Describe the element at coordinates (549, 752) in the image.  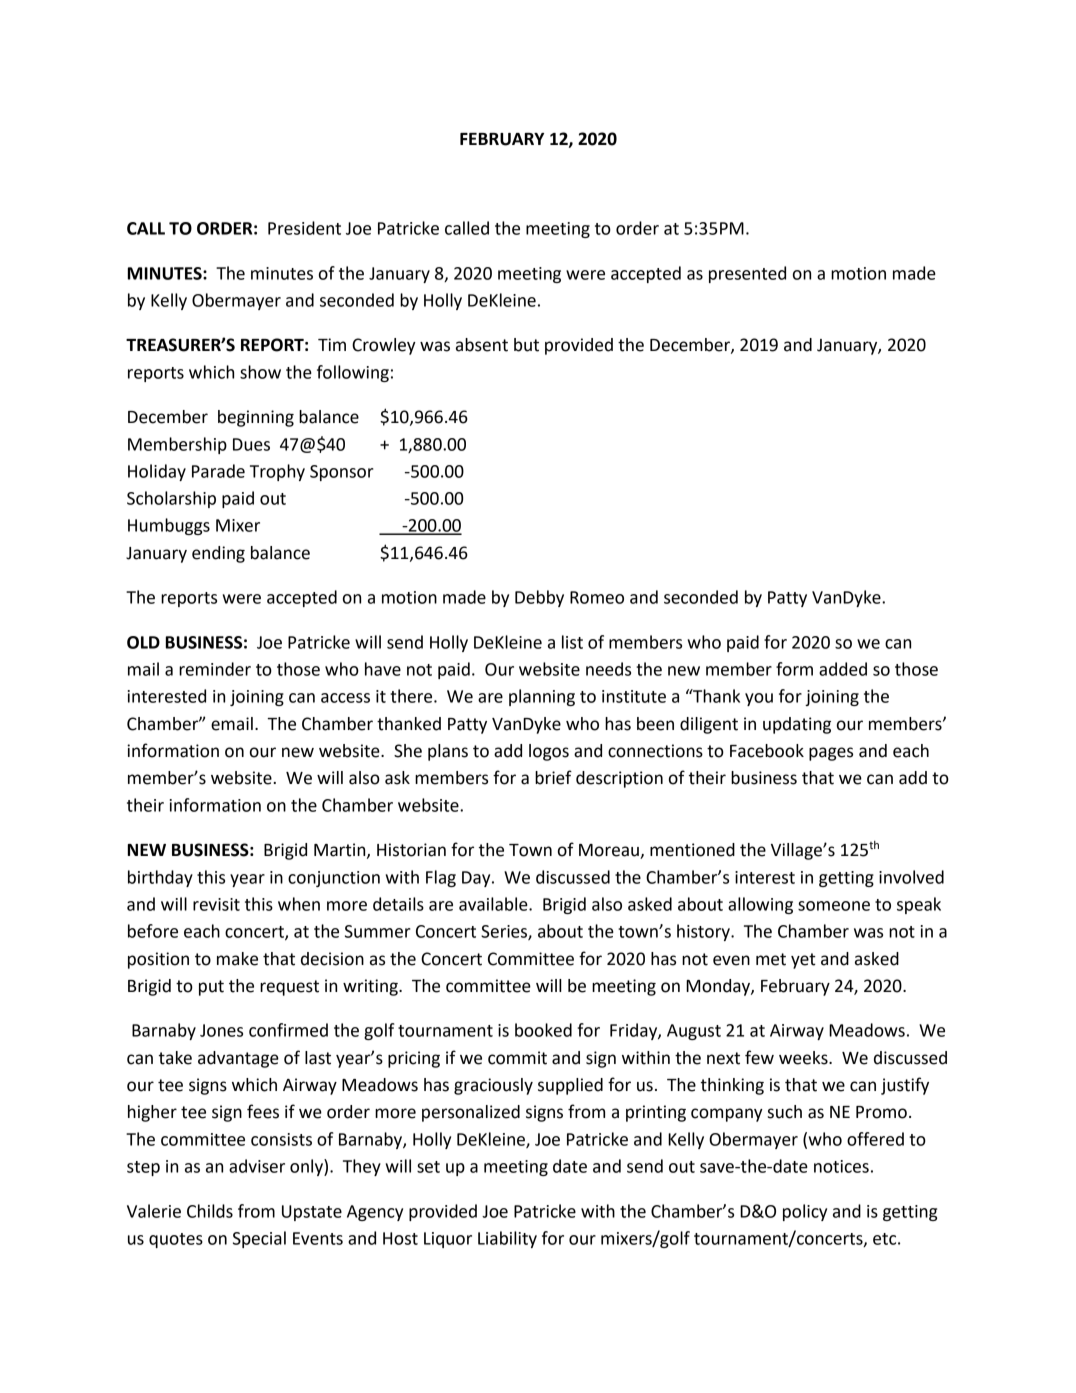
I see `logos` at that location.
